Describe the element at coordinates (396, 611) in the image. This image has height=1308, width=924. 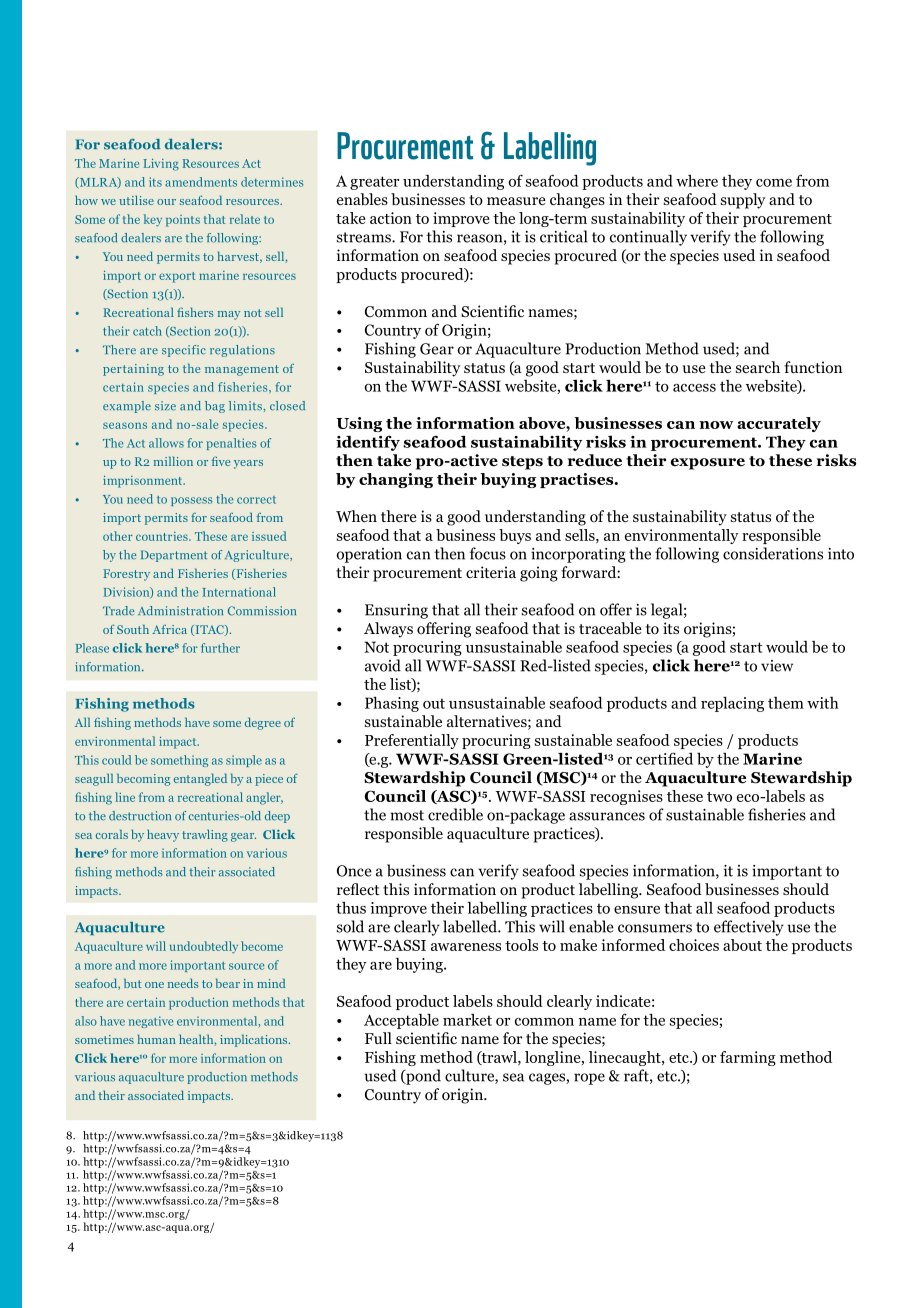
I see `Ensuring` at that location.
